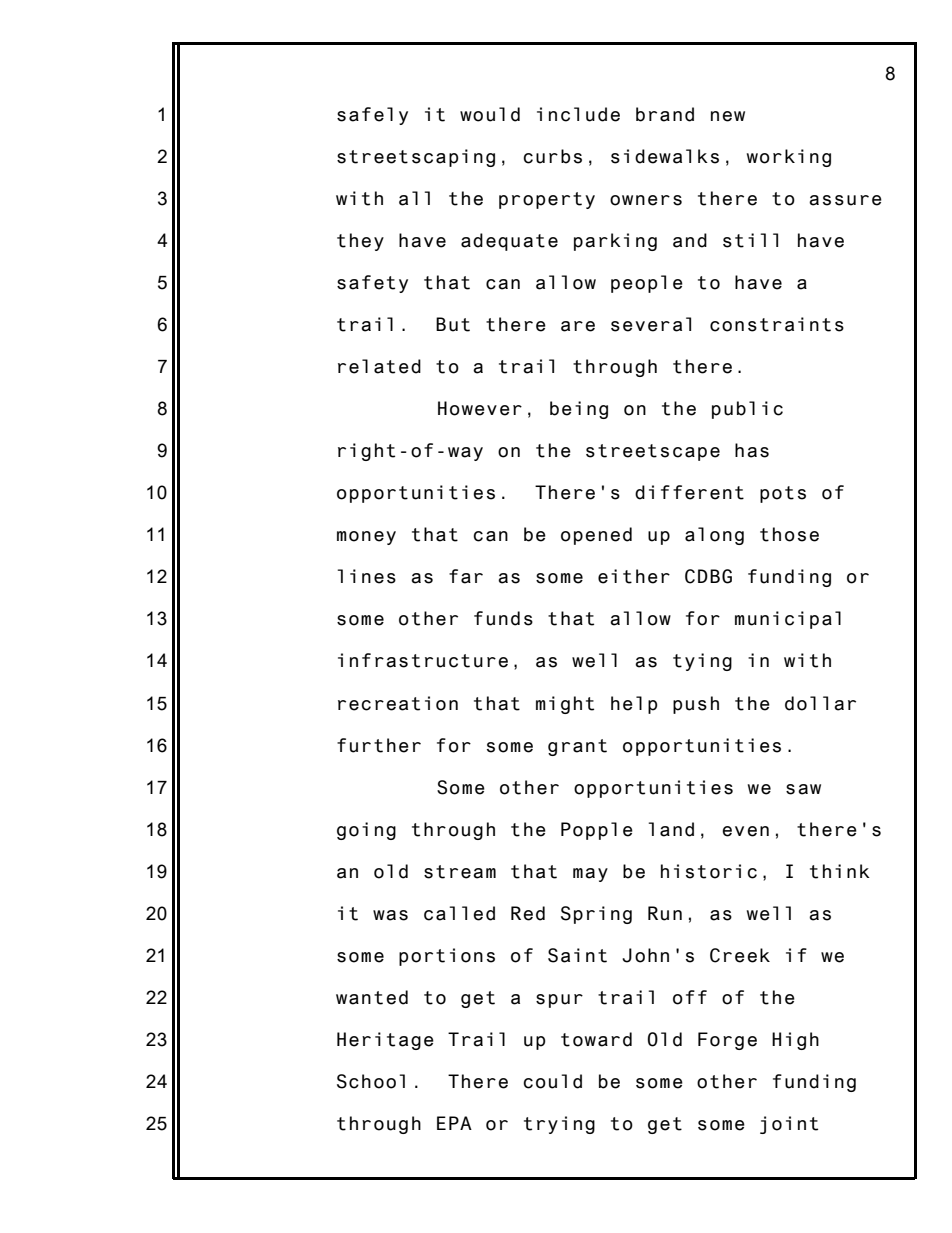  Describe the element at coordinates (789, 158) in the page. I see `working` at that location.
